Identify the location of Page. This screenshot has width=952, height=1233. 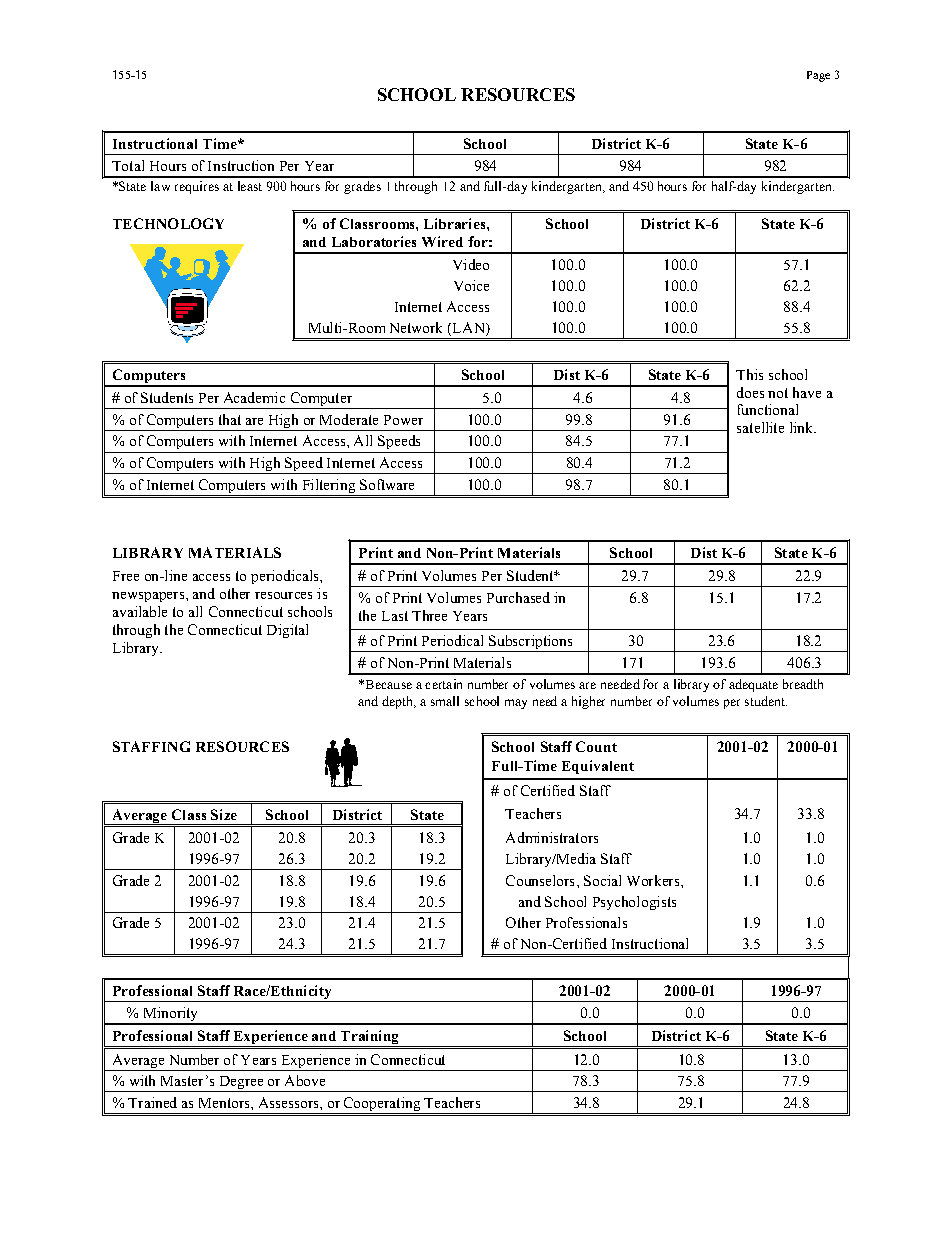
(818, 76).
